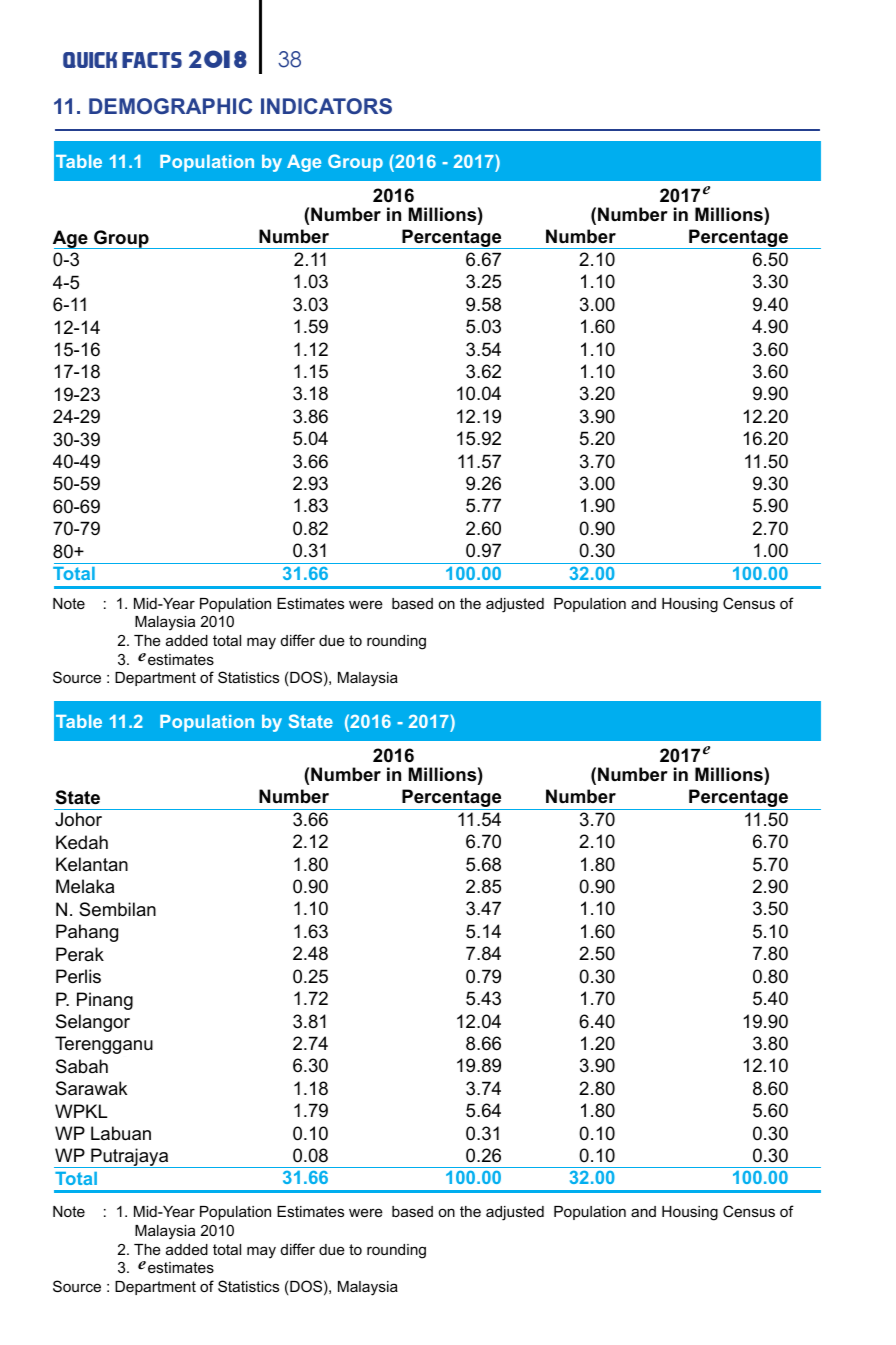 The image size is (896, 1345). I want to click on Melaka, so click(85, 886).
